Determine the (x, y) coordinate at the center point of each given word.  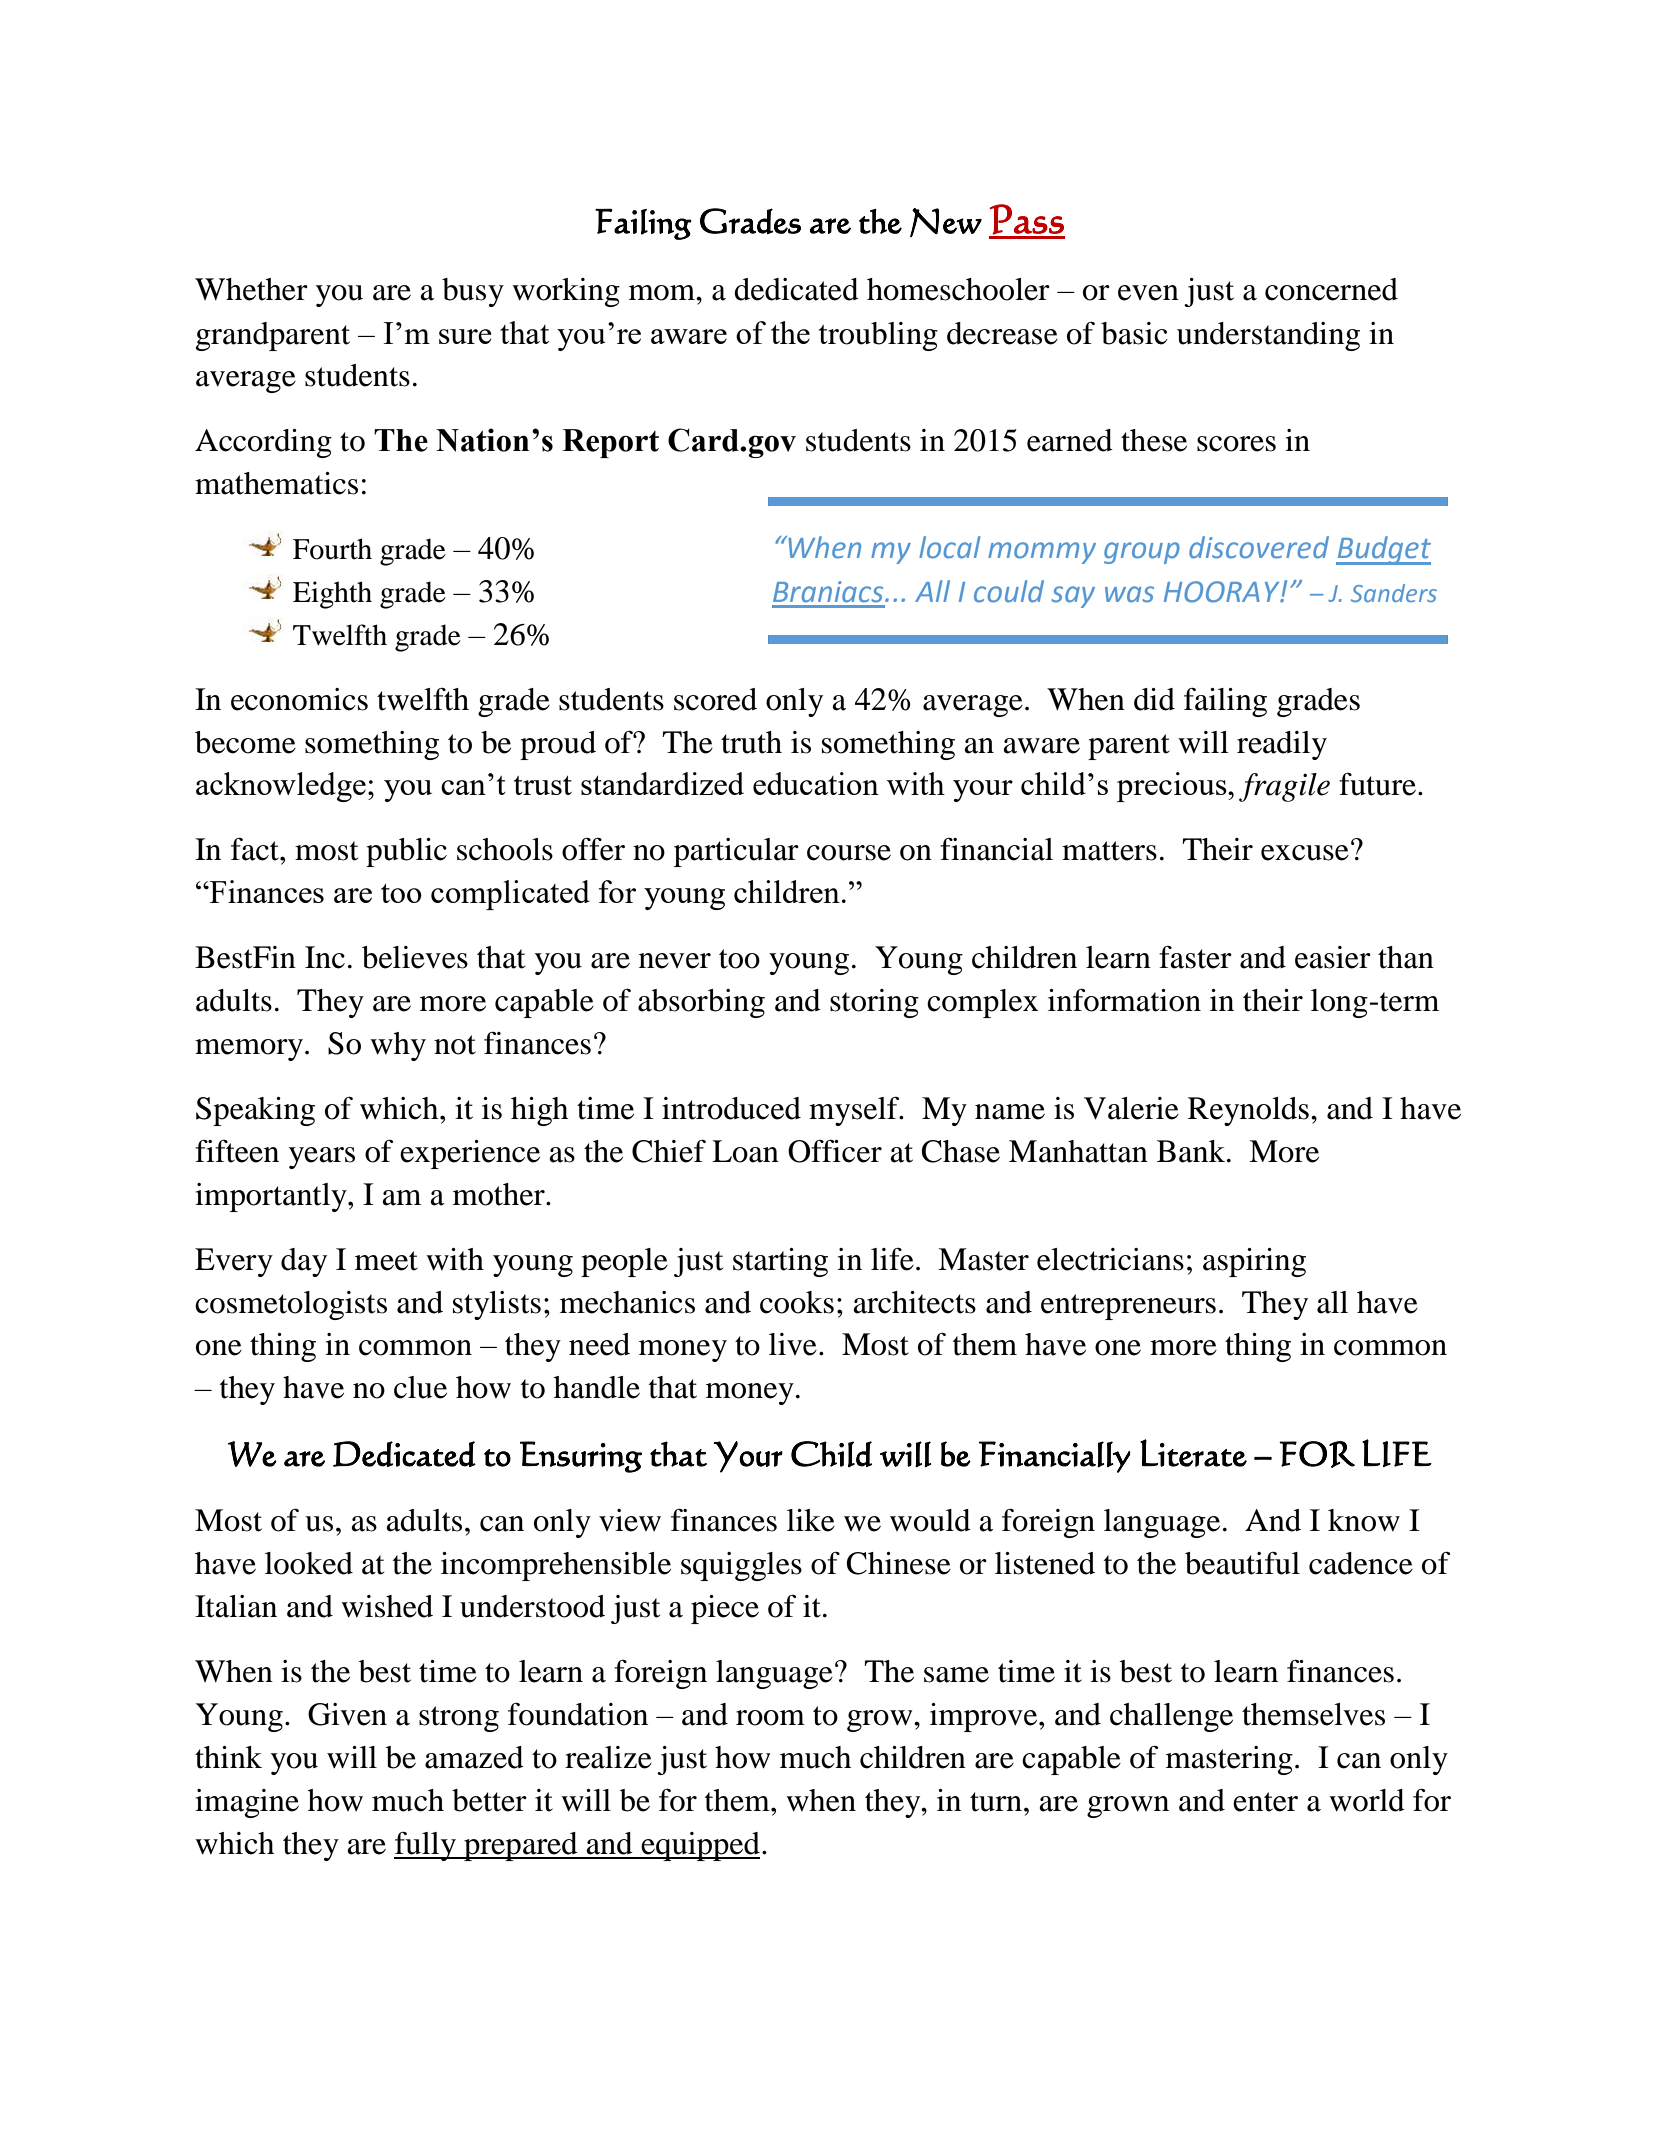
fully (426, 1846)
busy (473, 292)
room (770, 1718)
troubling (878, 336)
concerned (1331, 289)
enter (1265, 1802)
